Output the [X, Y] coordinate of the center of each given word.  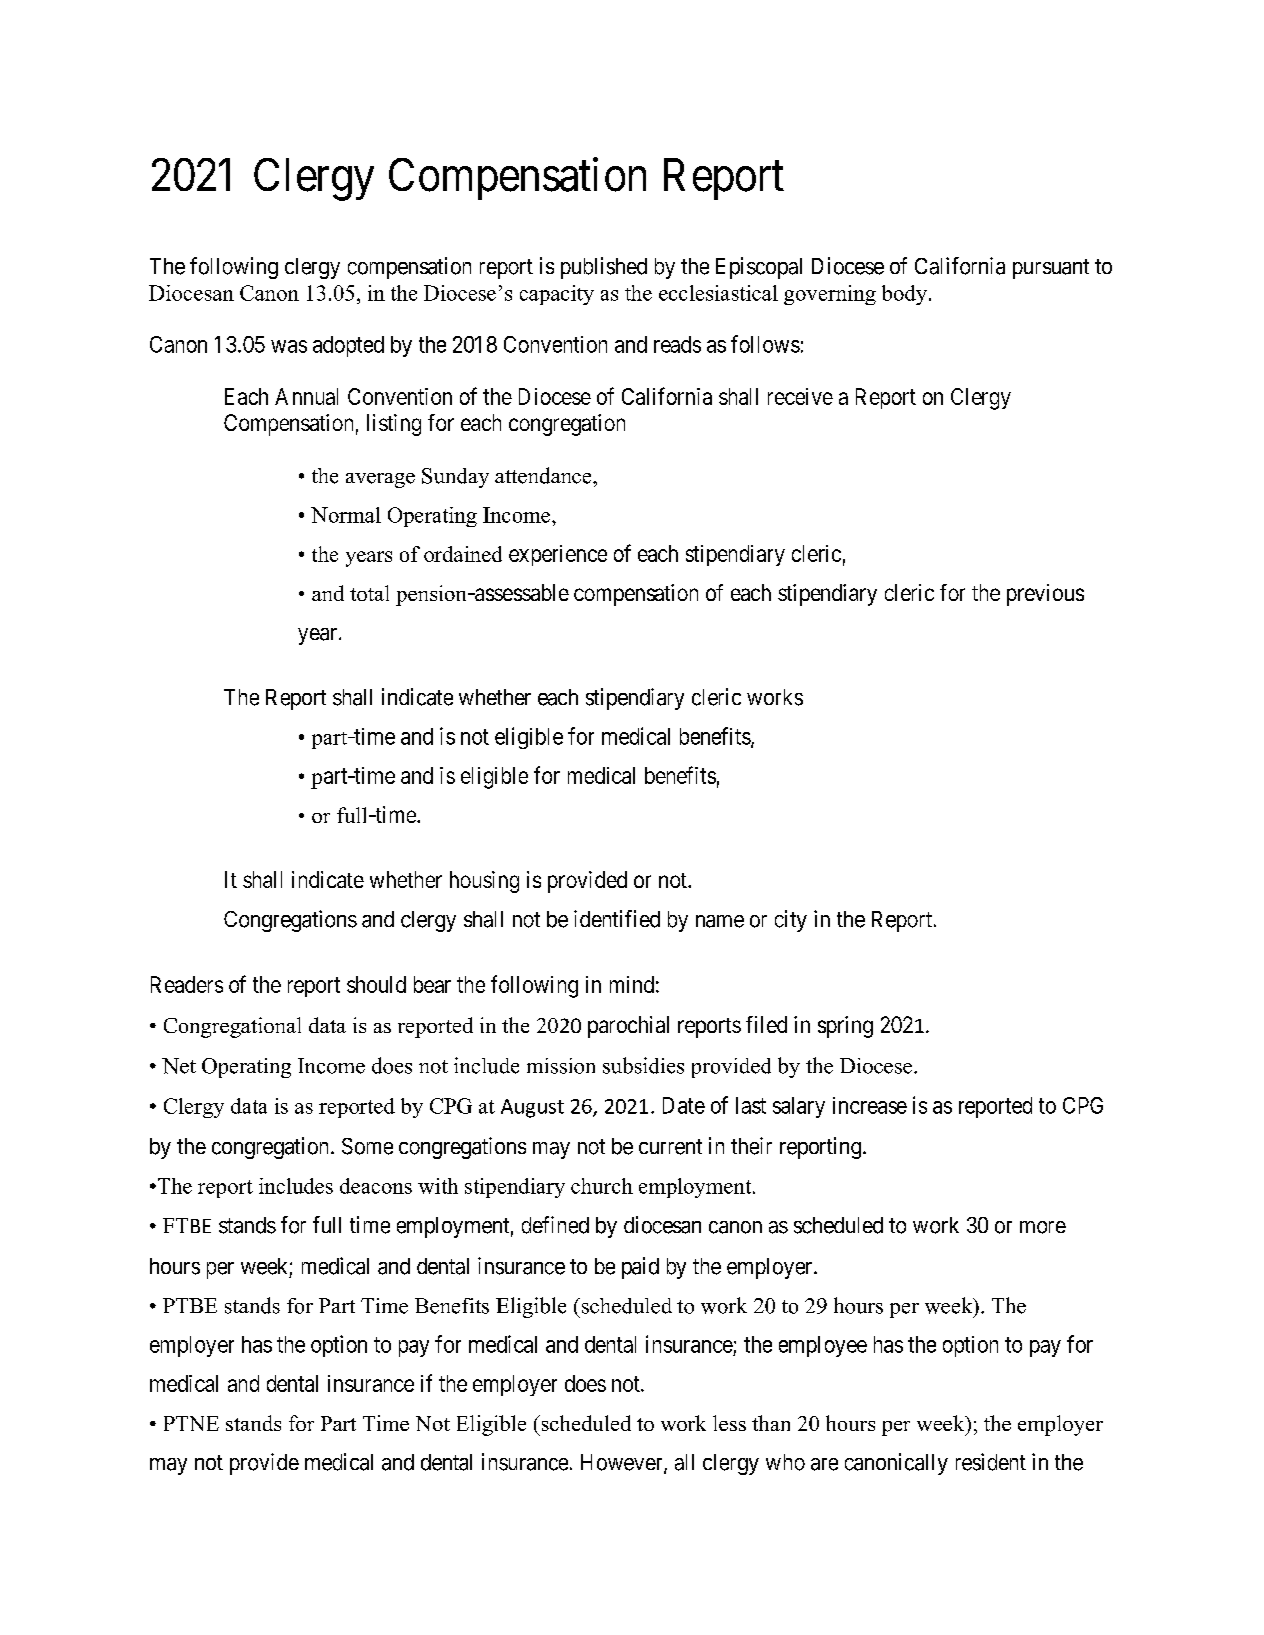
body [904, 295]
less [729, 1423]
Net [179, 1066]
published [604, 268]
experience [558, 555]
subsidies [643, 1065]
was [289, 346]
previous [1045, 595]
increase [870, 1105]
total [369, 593]
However [623, 1463]
